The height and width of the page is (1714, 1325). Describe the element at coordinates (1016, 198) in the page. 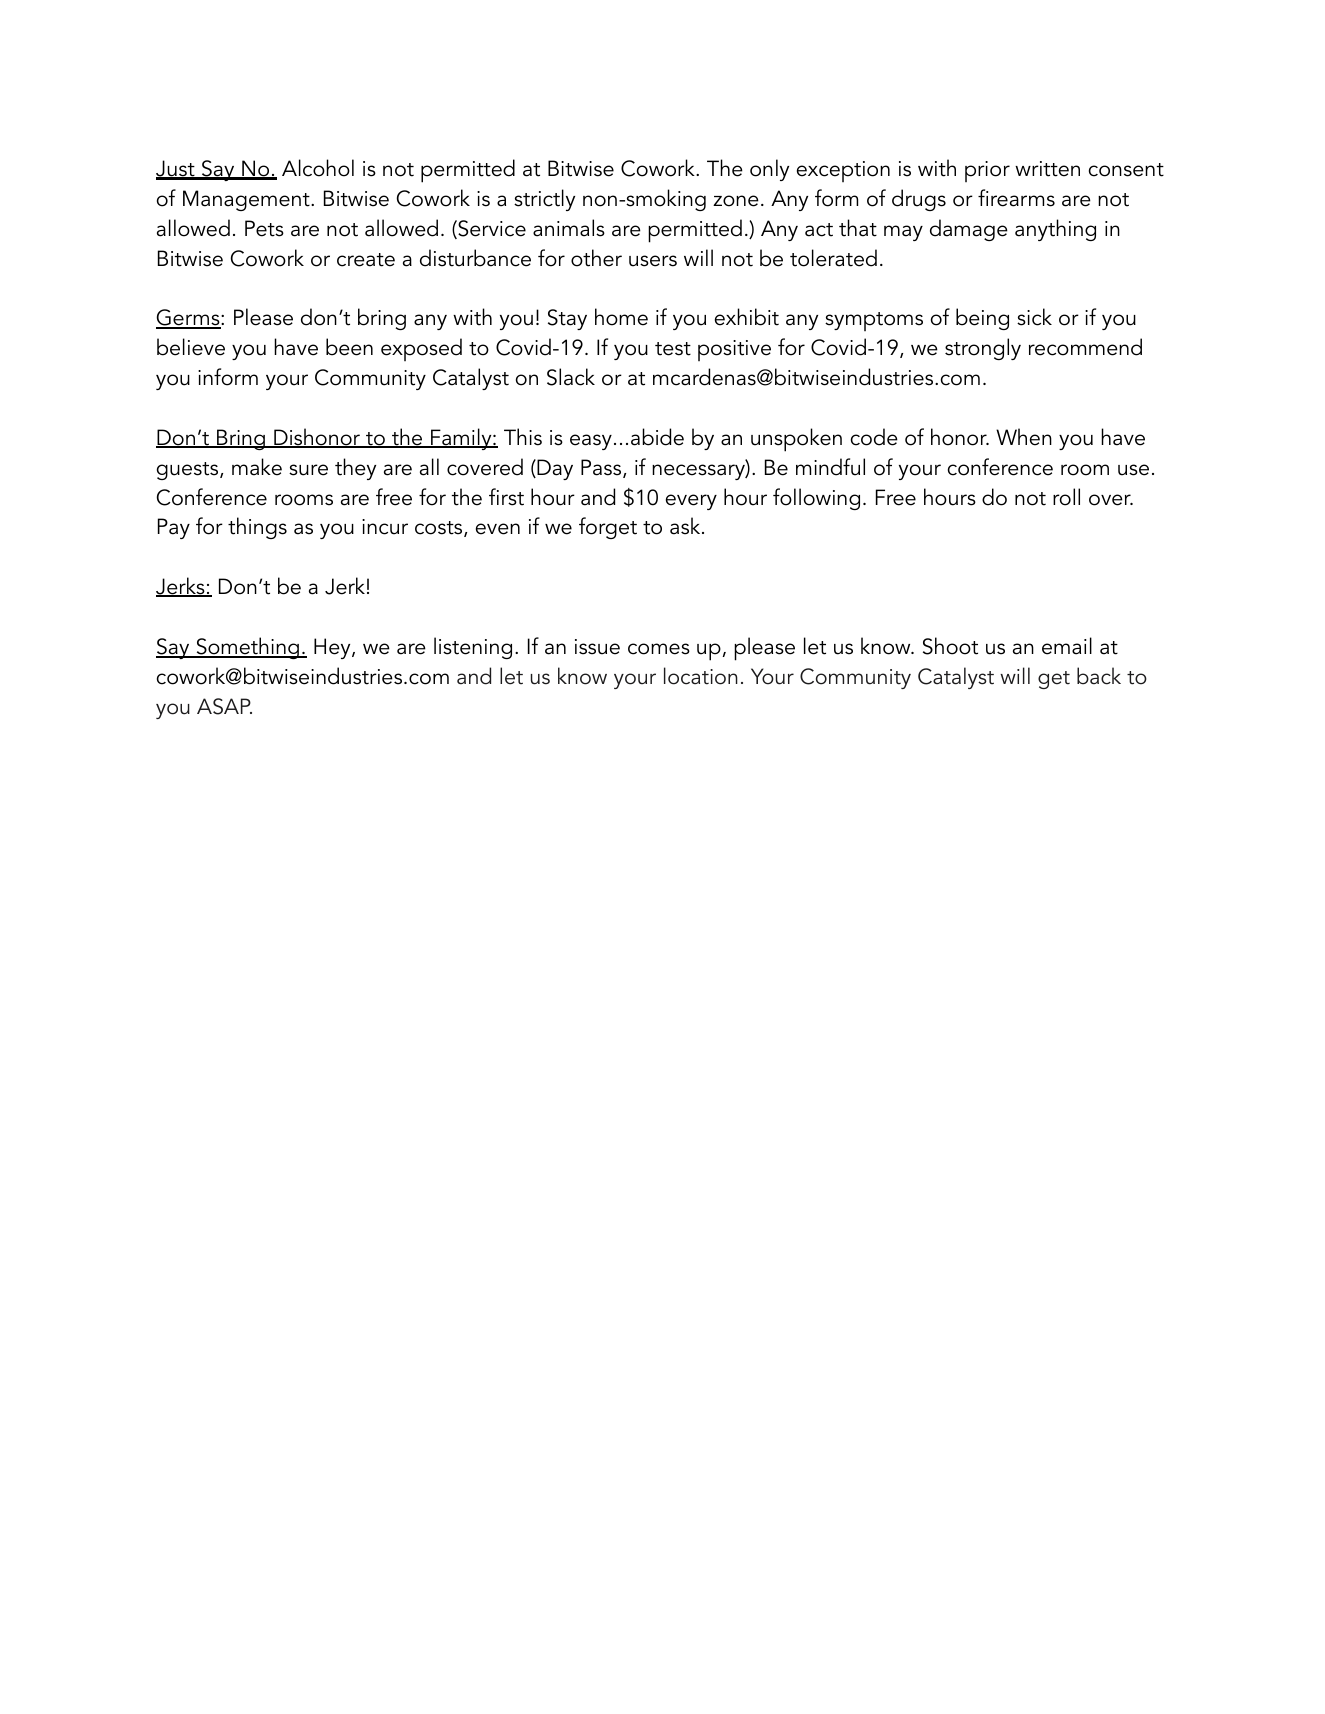

I see `firearms` at that location.
